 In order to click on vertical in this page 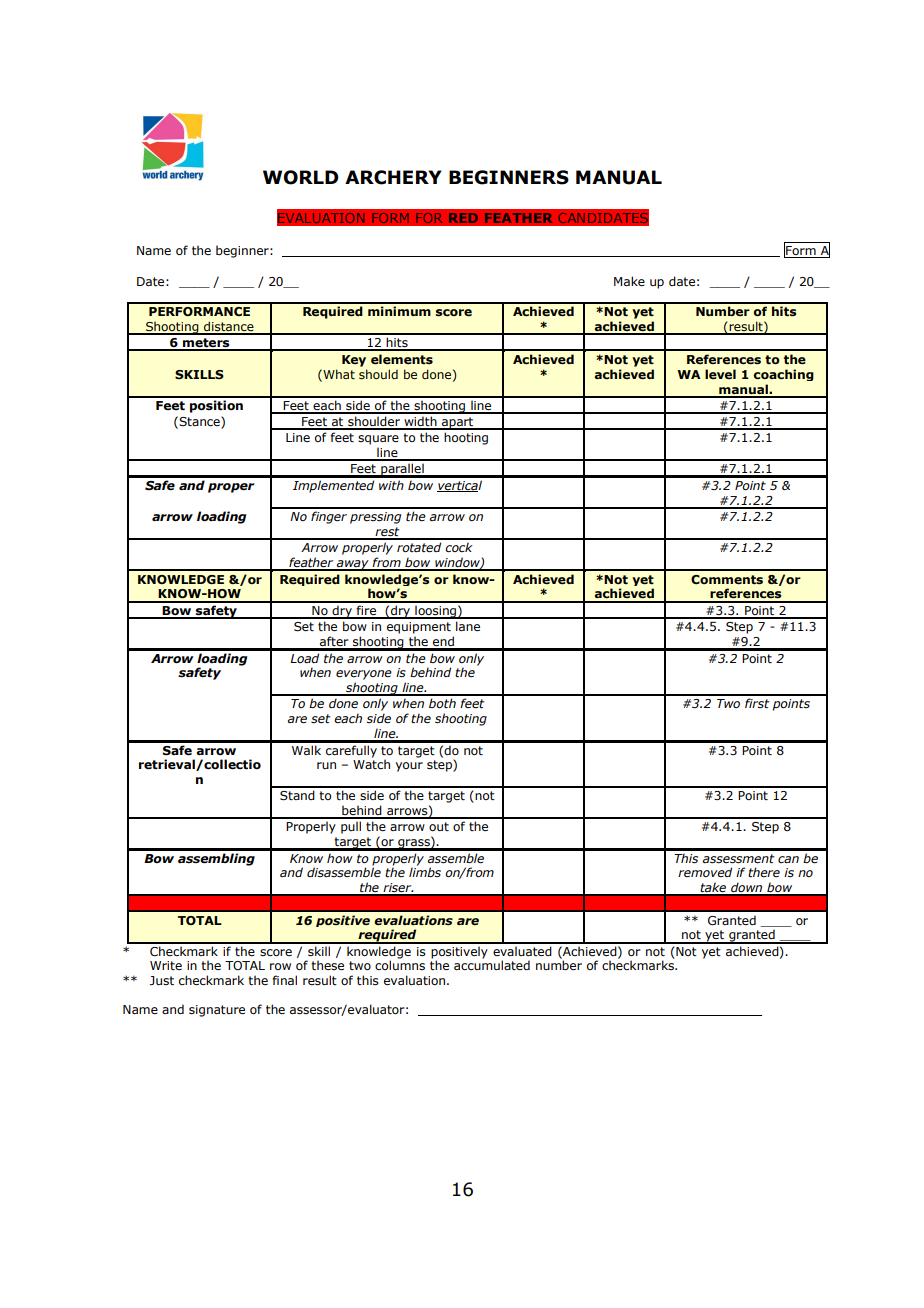, I will do `click(459, 486)`.
